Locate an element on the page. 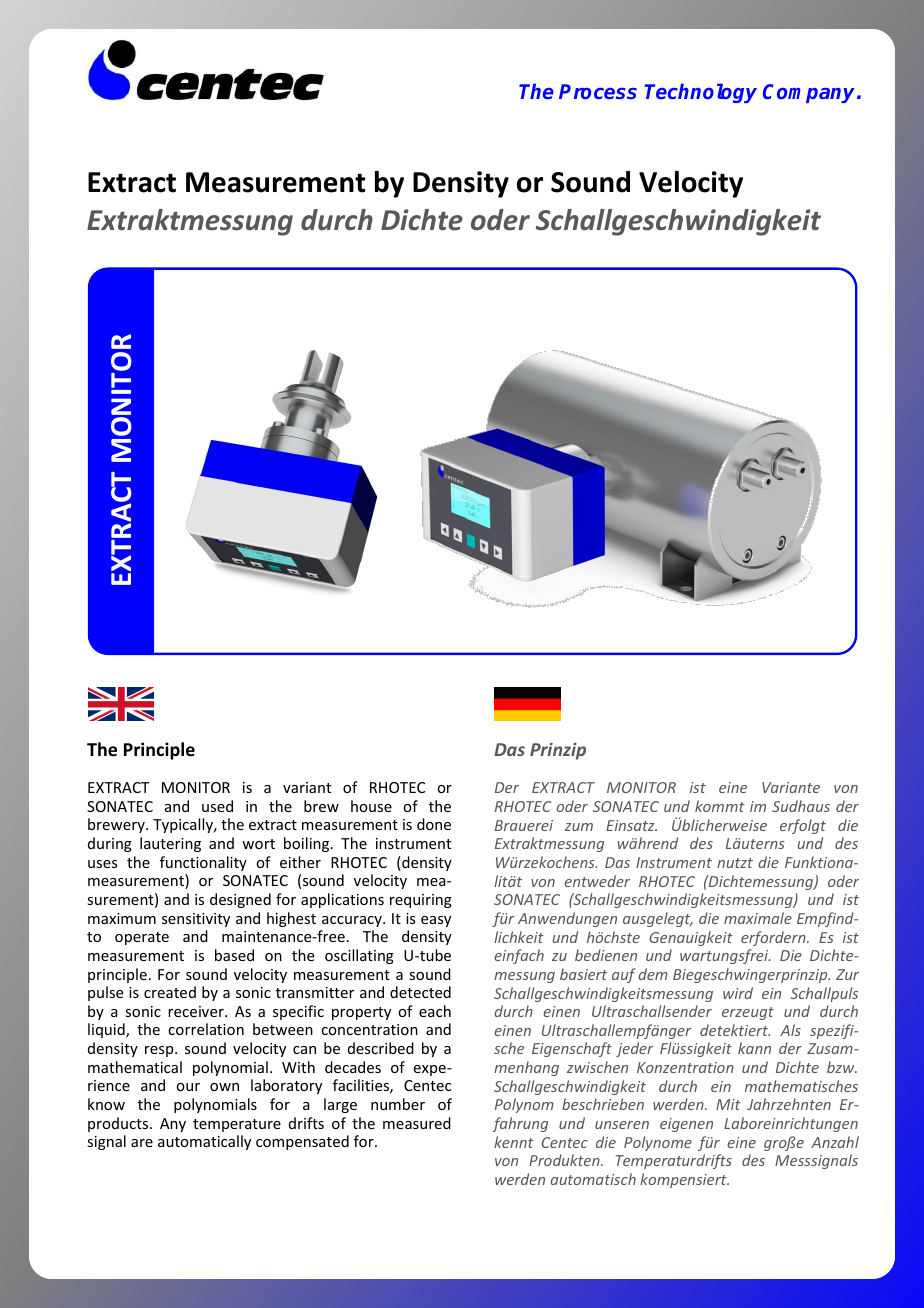 The height and width of the page is (1308, 924). used is located at coordinates (217, 806).
